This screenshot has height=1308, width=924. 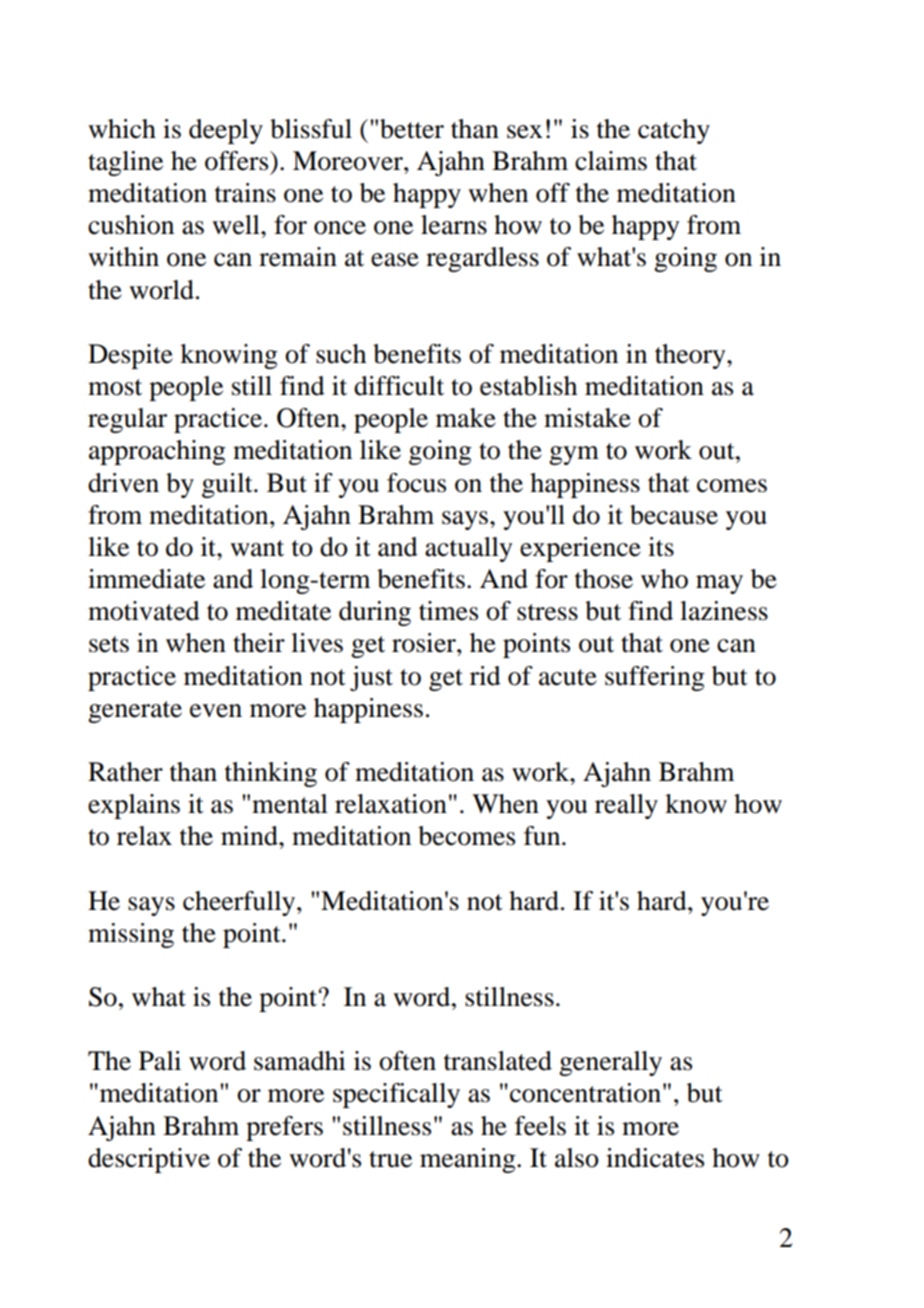 I want to click on true, so click(x=390, y=1159).
